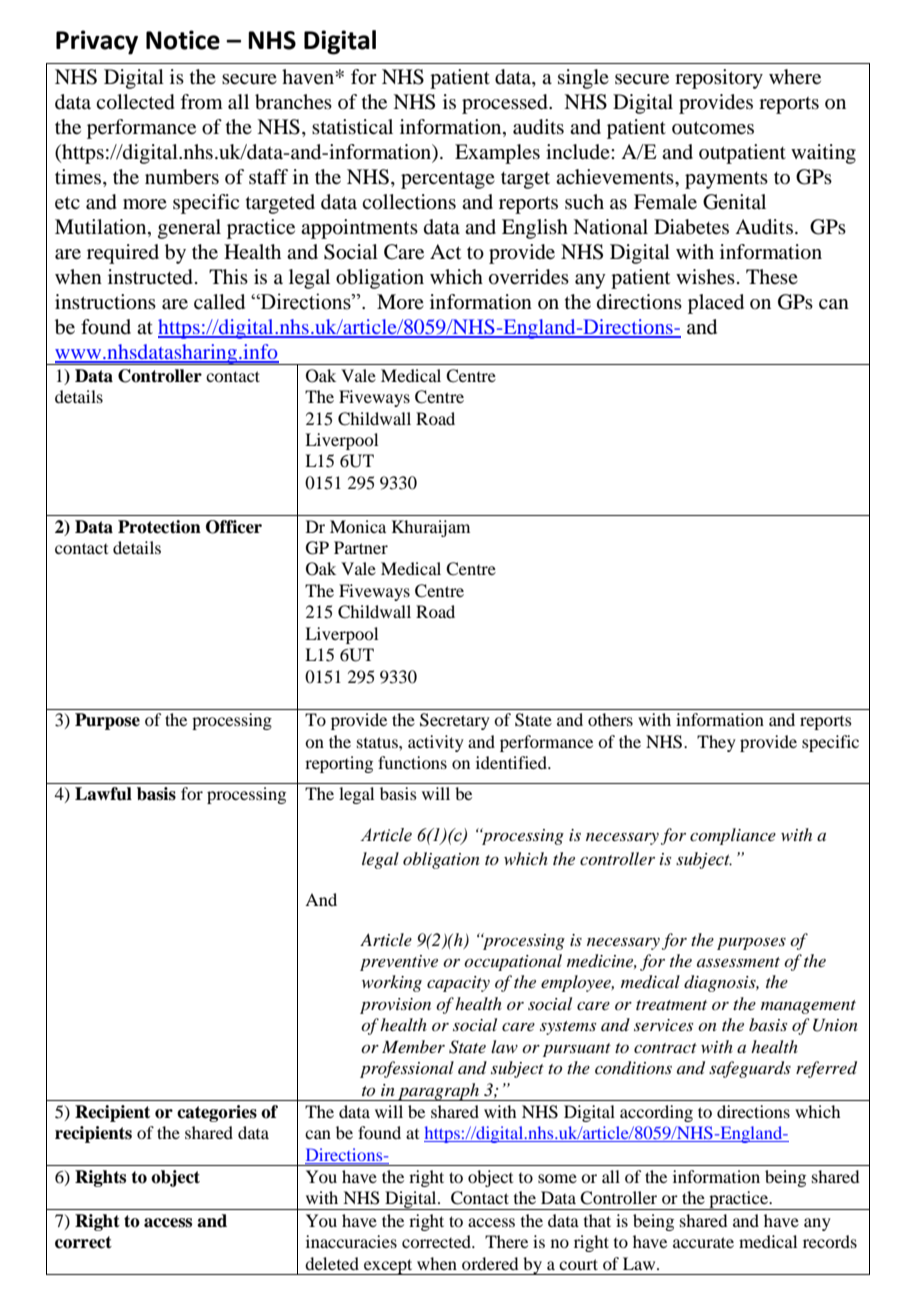  Describe the element at coordinates (159, 527) in the screenshot. I see `Protection` at that location.
